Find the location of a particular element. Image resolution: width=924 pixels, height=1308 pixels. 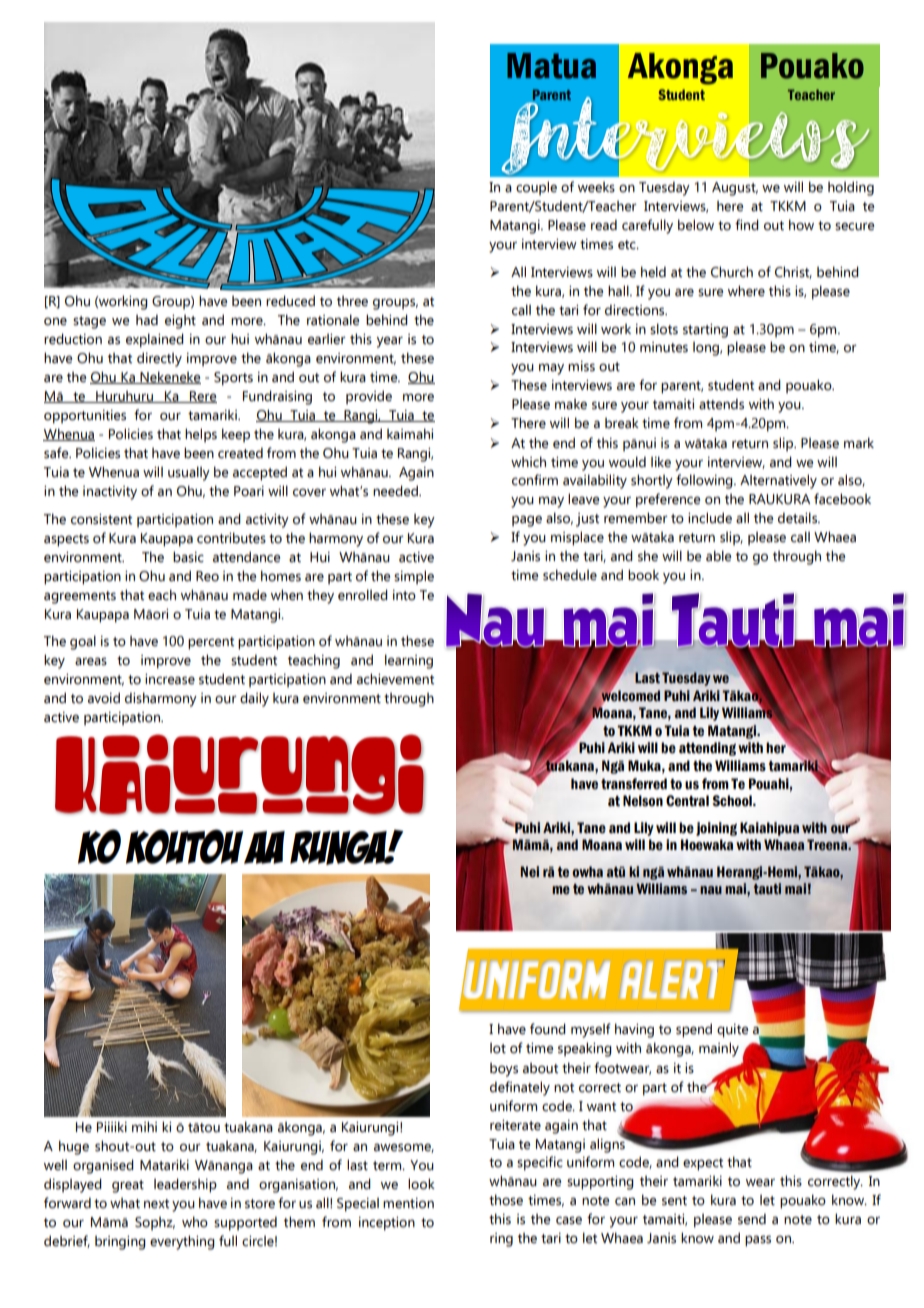

mihi is located at coordinates (144, 1126).
